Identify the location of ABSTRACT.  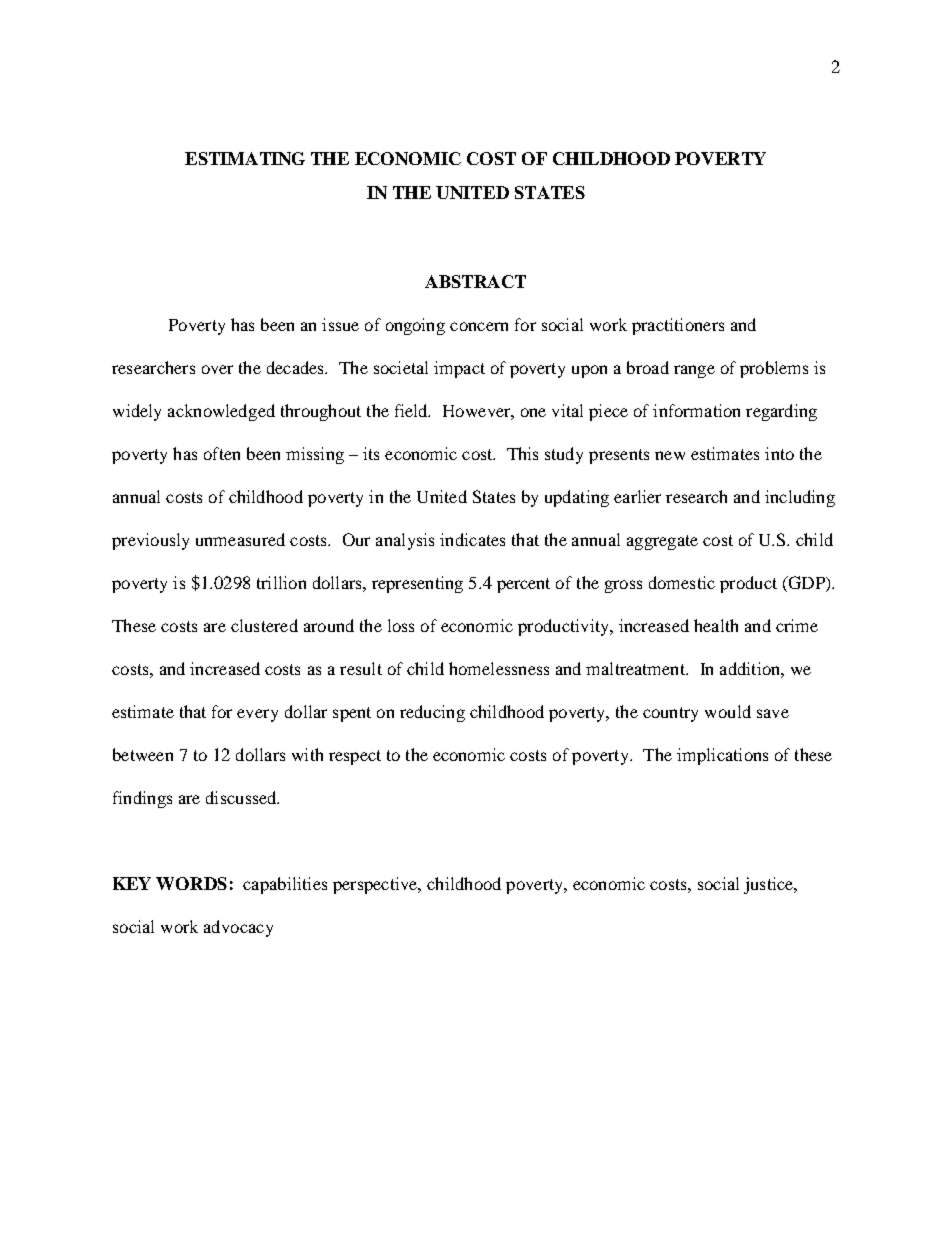
(475, 281).
